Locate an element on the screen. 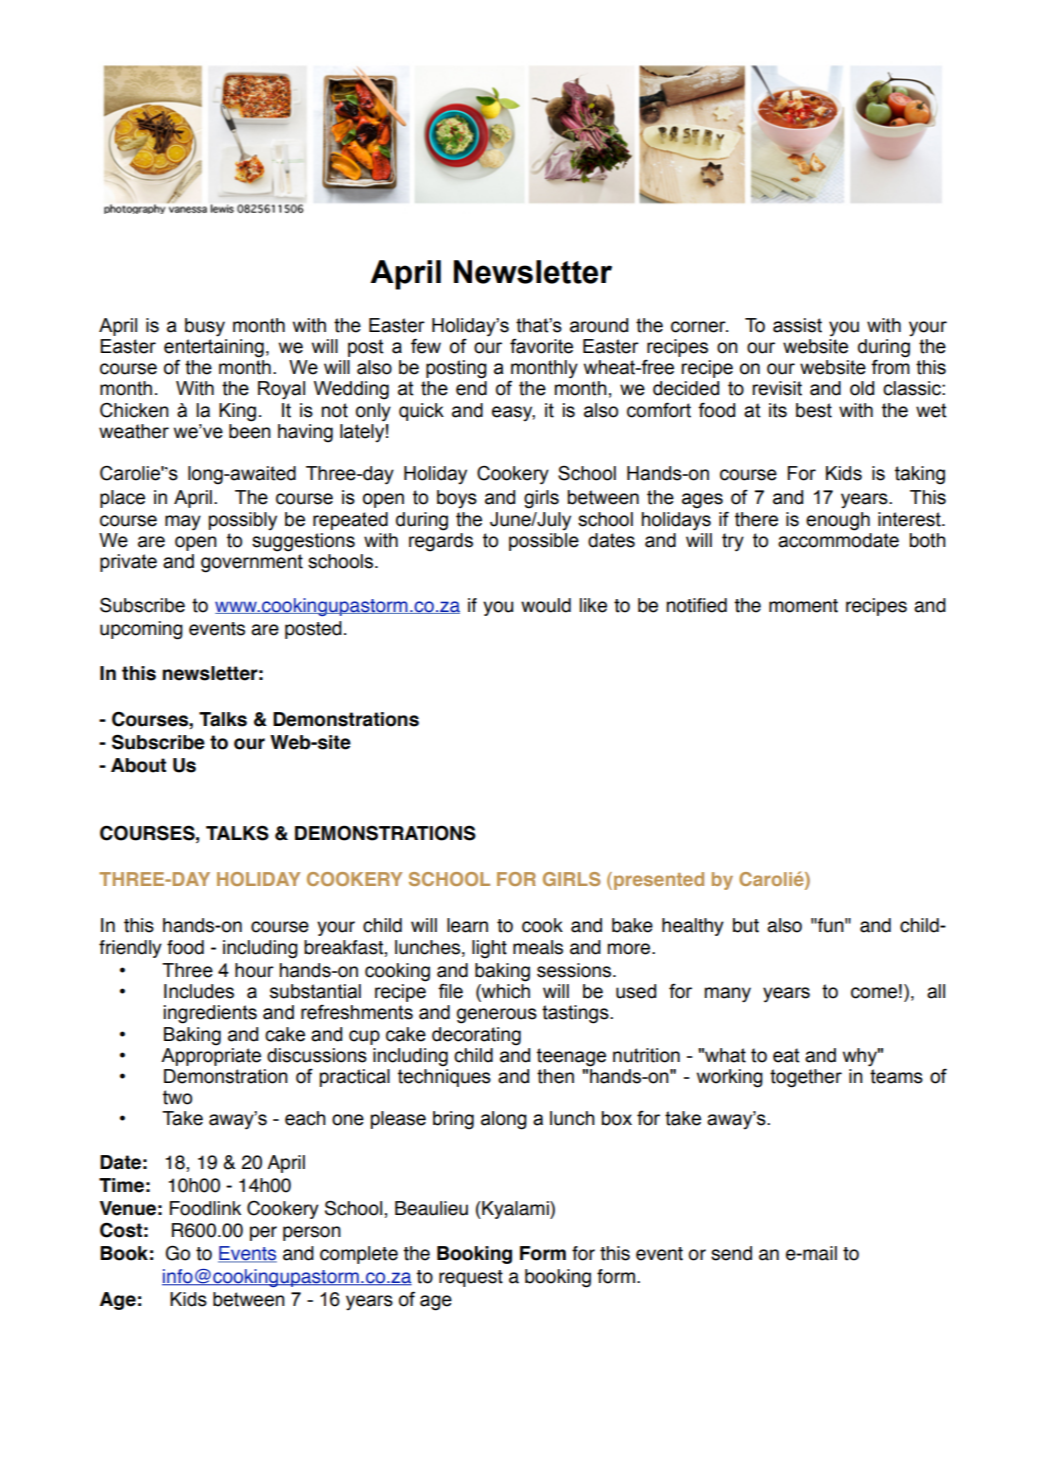 The image size is (1046, 1480). together is located at coordinates (806, 1078).
